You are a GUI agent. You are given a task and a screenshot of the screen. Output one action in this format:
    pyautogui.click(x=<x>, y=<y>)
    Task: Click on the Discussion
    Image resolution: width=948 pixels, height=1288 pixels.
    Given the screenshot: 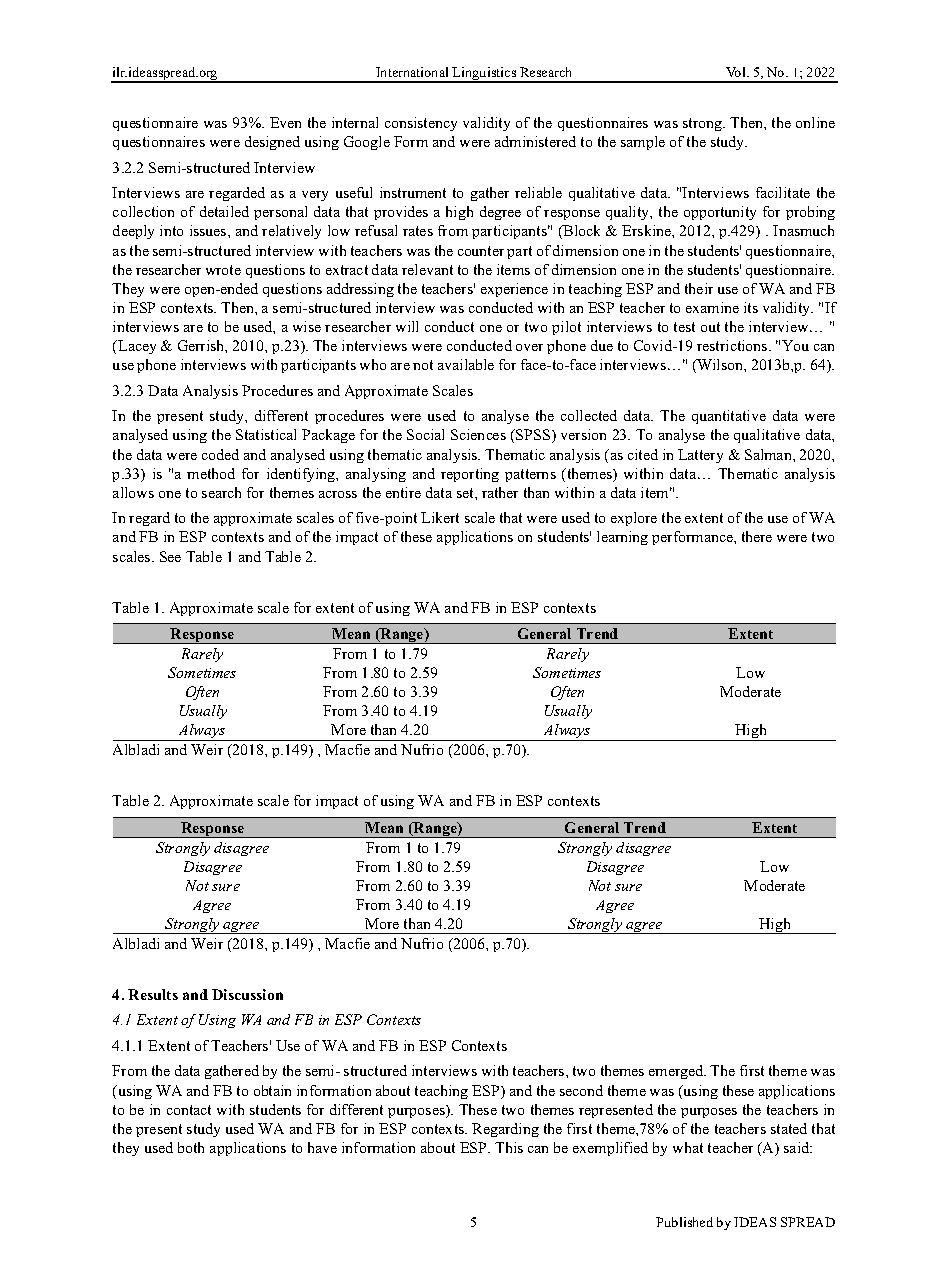 What is the action you would take?
    pyautogui.click(x=247, y=994)
